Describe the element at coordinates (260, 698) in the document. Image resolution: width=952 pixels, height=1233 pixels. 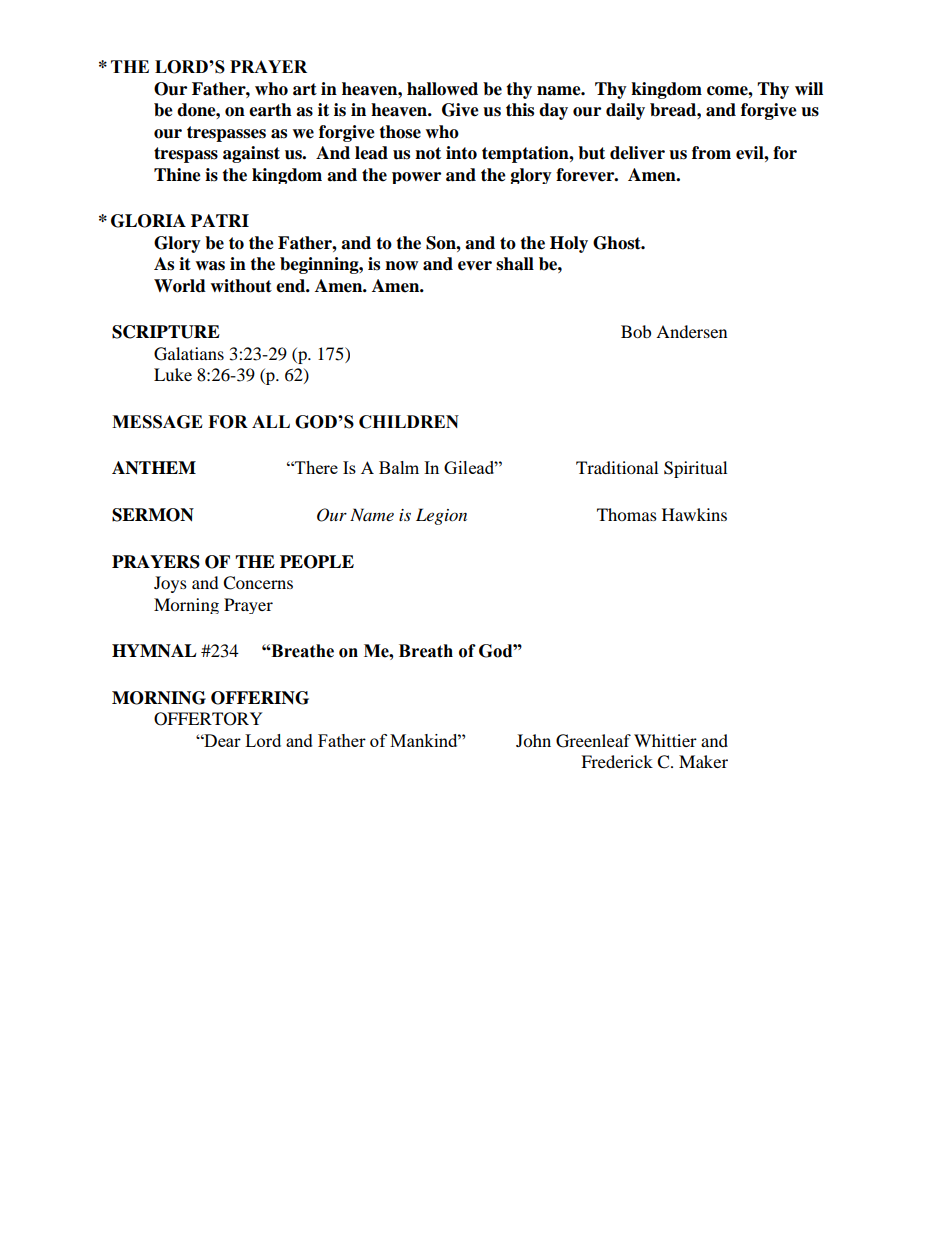
I see `OFFERING` at that location.
